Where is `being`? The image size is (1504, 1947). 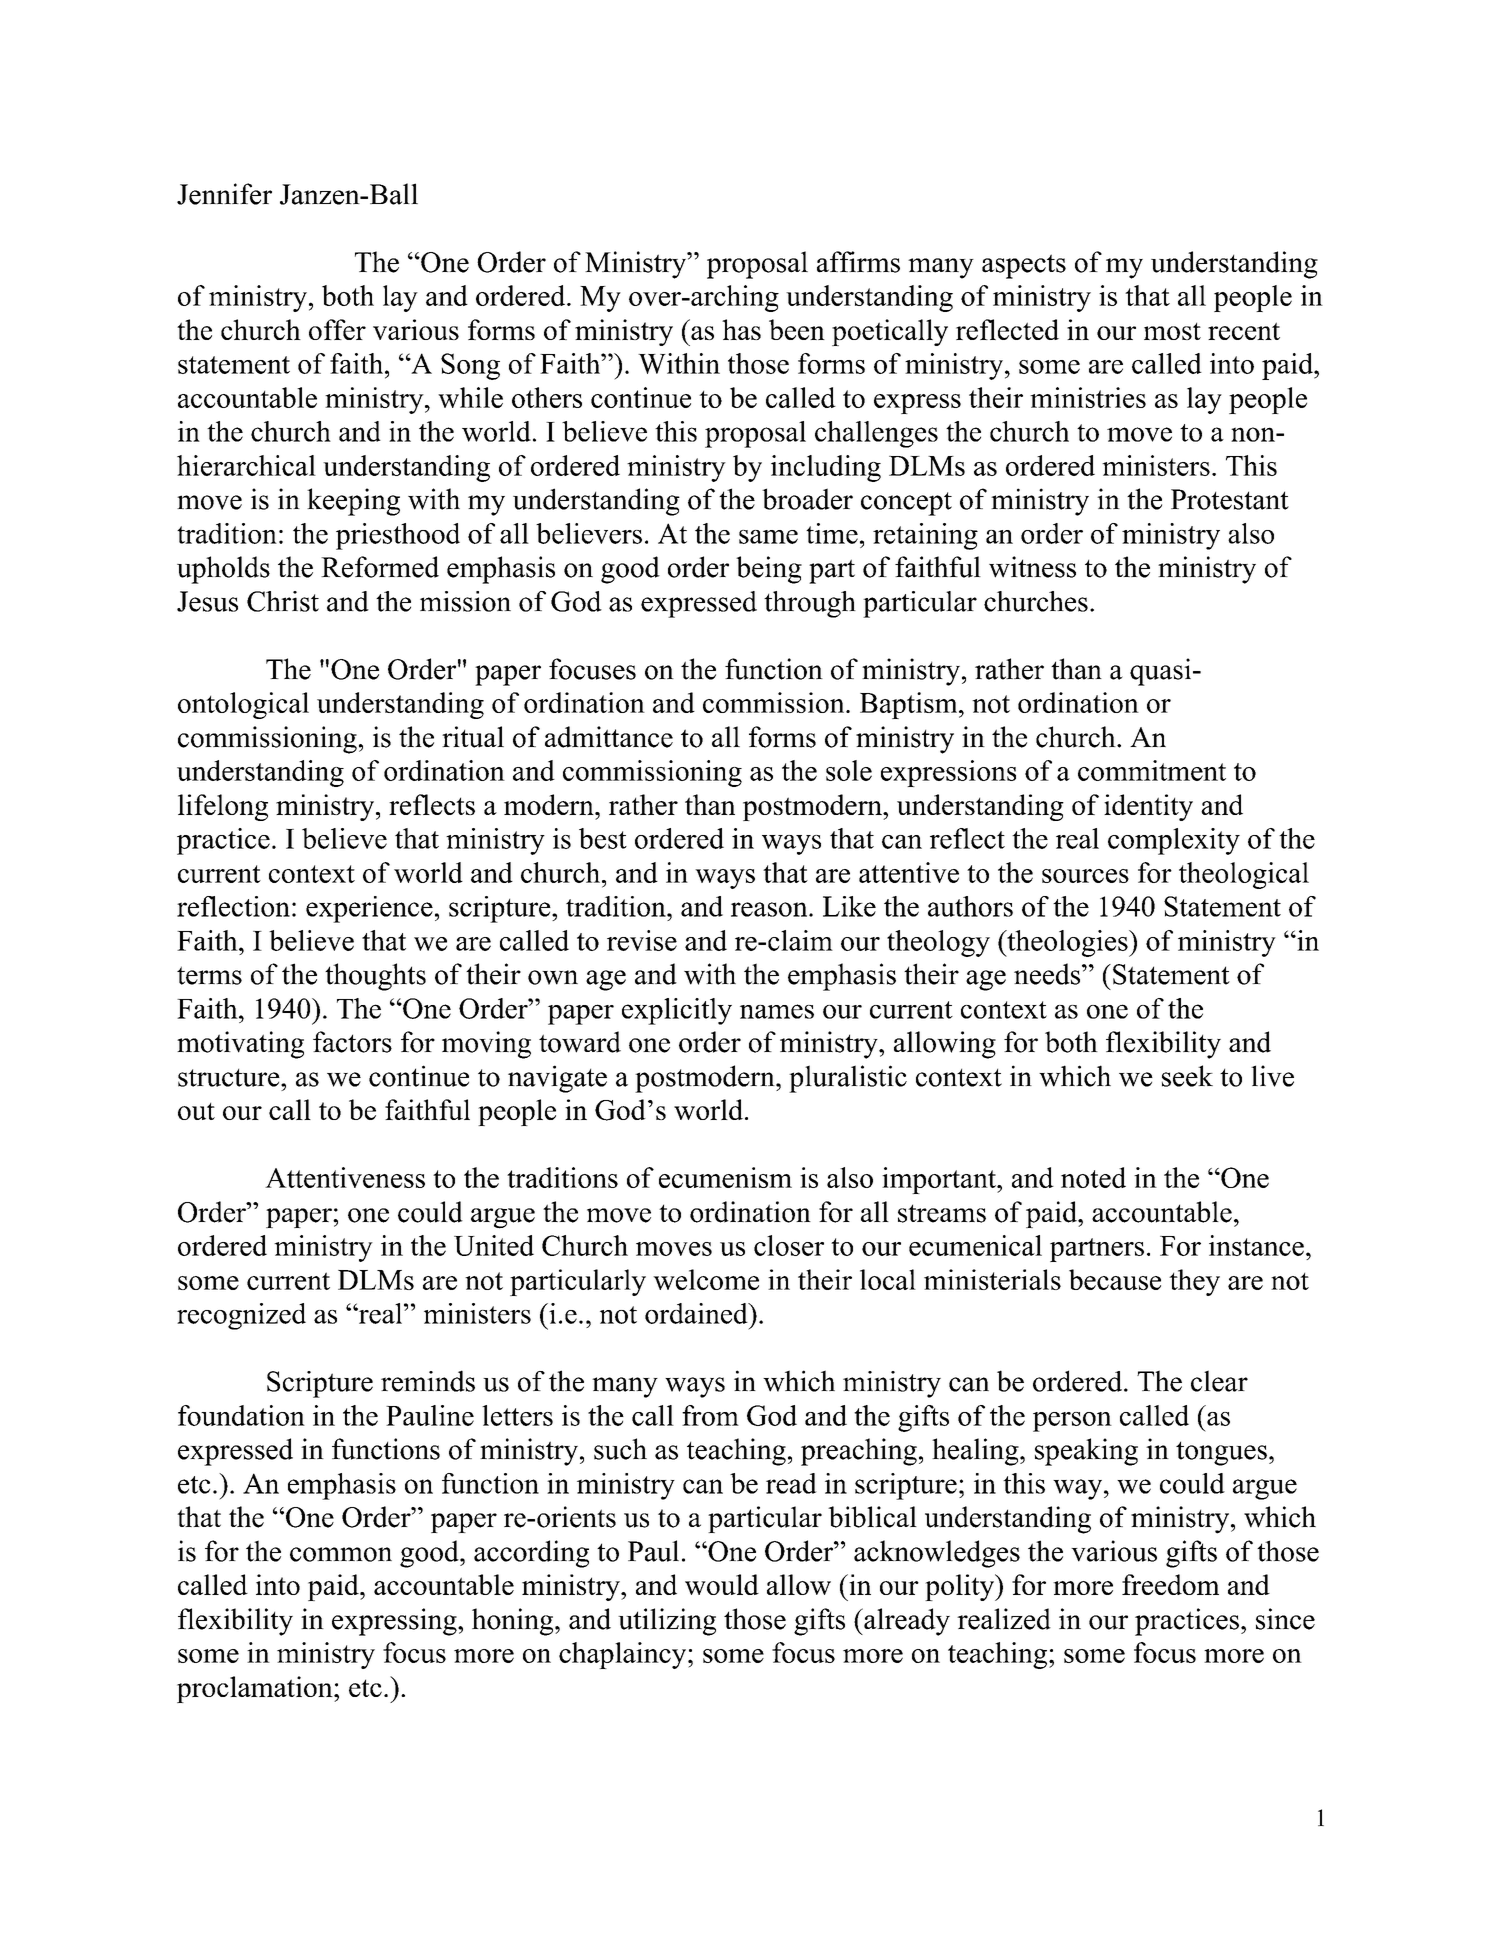
being is located at coordinates (769, 570).
